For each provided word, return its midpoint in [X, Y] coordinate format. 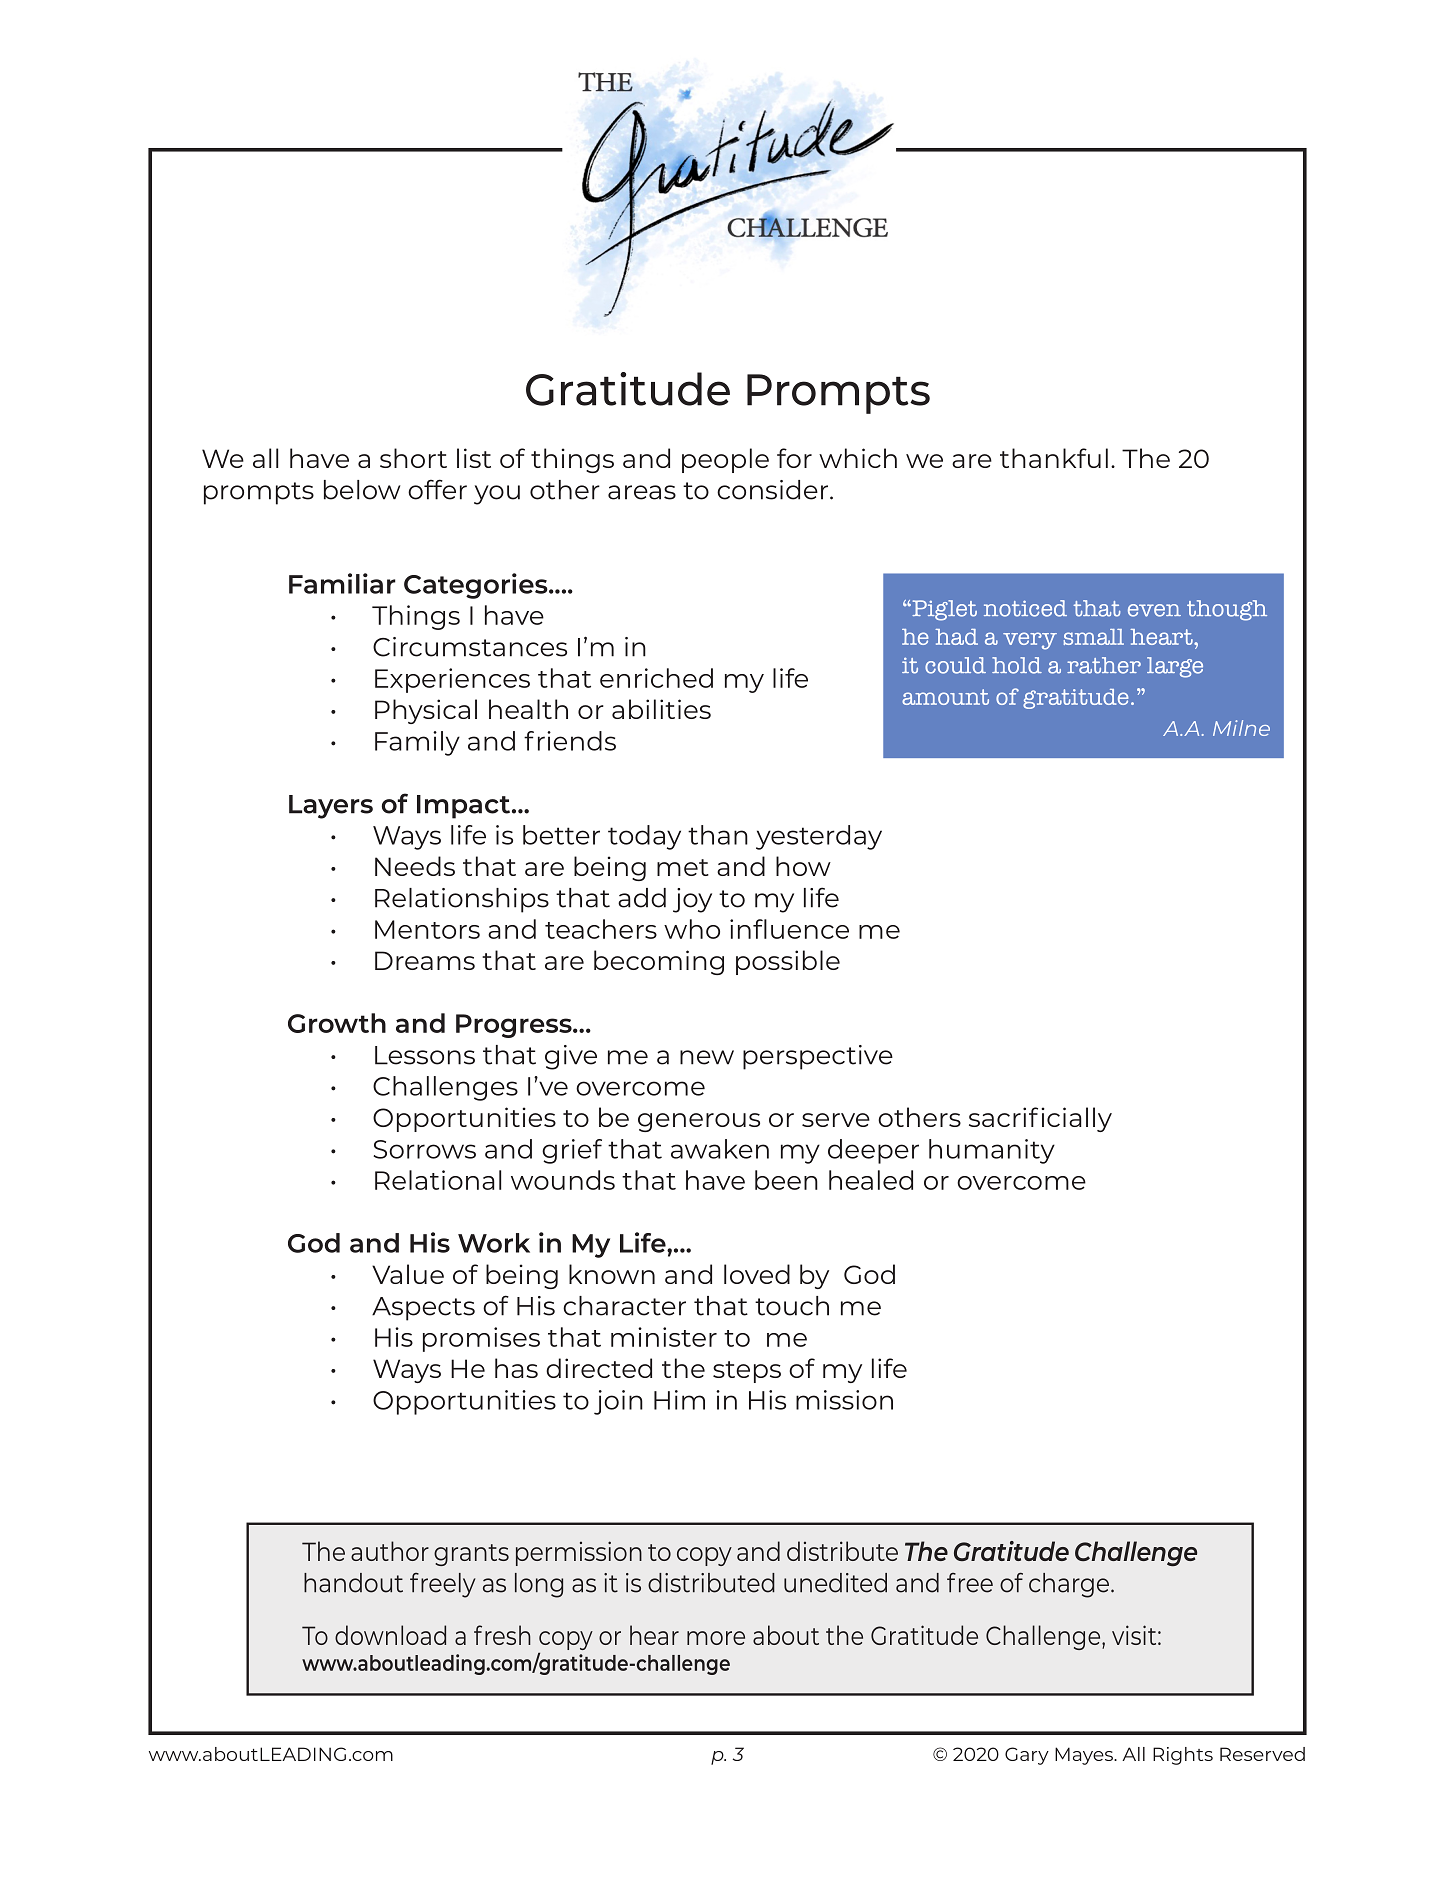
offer [437, 489]
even [1154, 610]
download [390, 1635]
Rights [1183, 1756]
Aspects [423, 1309]
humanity [992, 1151]
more [716, 1638]
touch [792, 1306]
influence [789, 929]
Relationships [462, 900]
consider [772, 490]
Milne [1241, 728]
